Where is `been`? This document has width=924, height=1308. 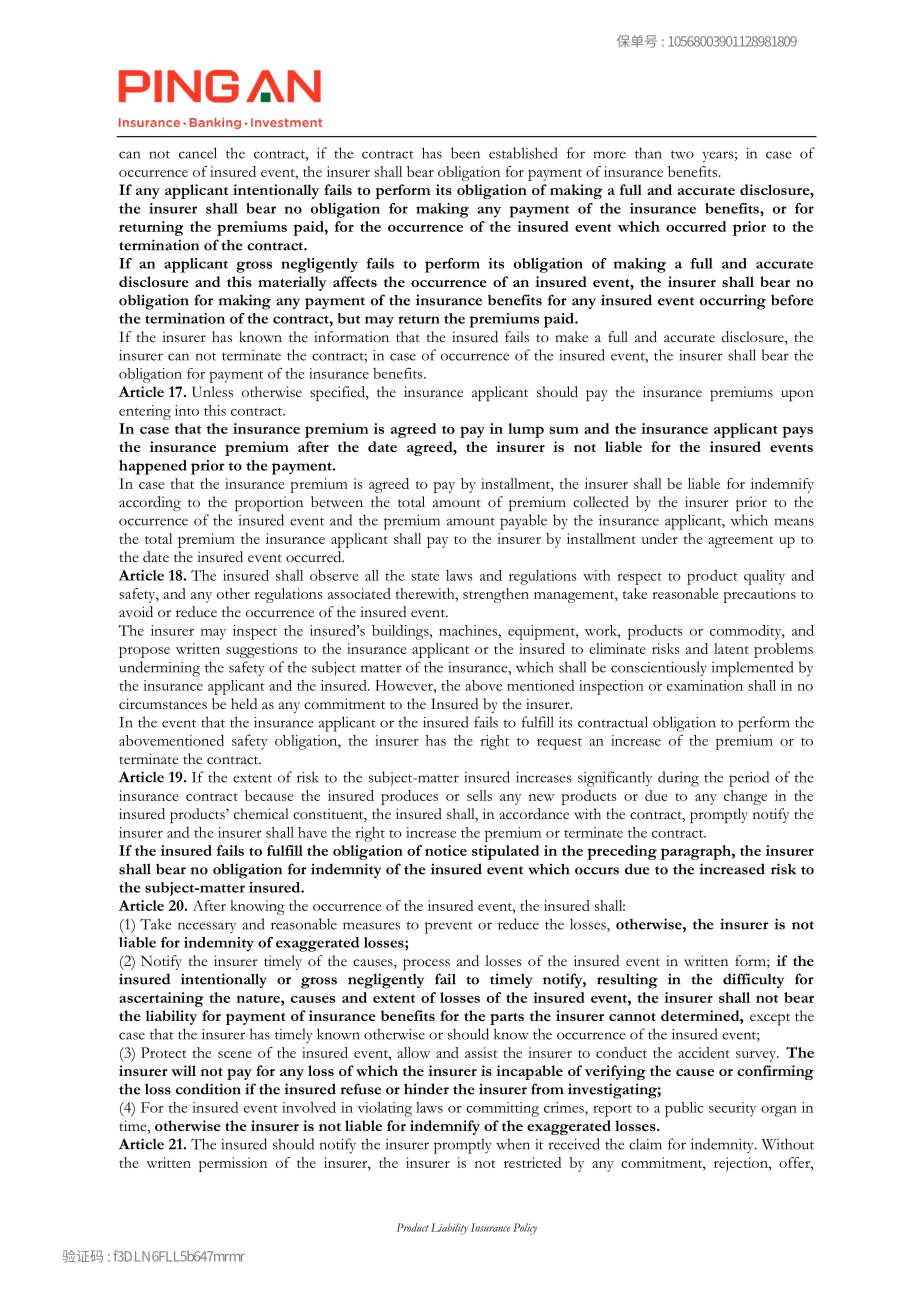
been is located at coordinates (465, 153).
